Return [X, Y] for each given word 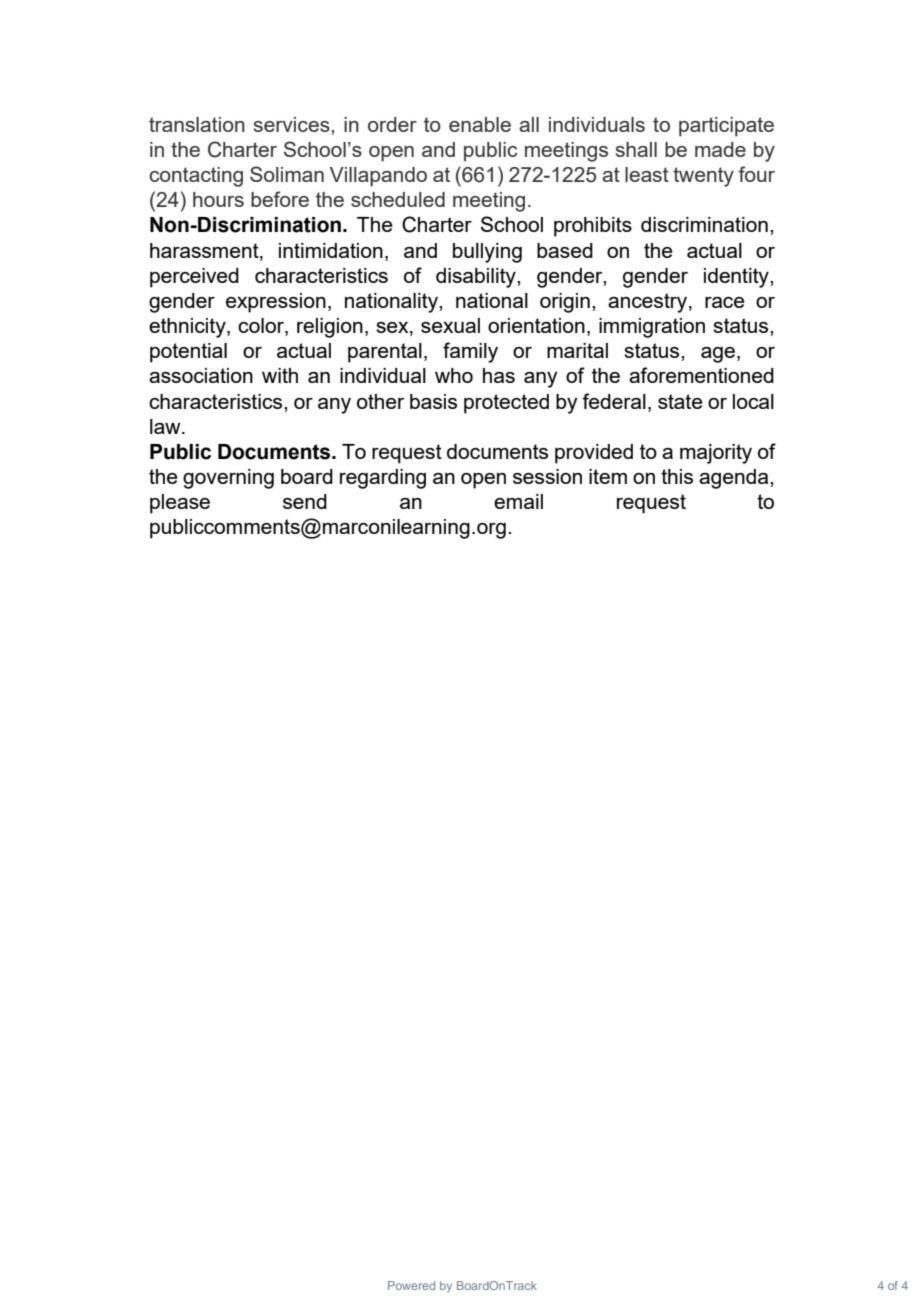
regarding [383, 479]
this [677, 476]
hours [218, 199]
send [305, 501]
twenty [703, 177]
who [454, 375]
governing [228, 479]
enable [480, 124]
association [201, 375]
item [608, 476]
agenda [735, 479]
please [180, 504]
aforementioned [701, 375]
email [518, 501]
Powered [411, 1285]
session [547, 476]
